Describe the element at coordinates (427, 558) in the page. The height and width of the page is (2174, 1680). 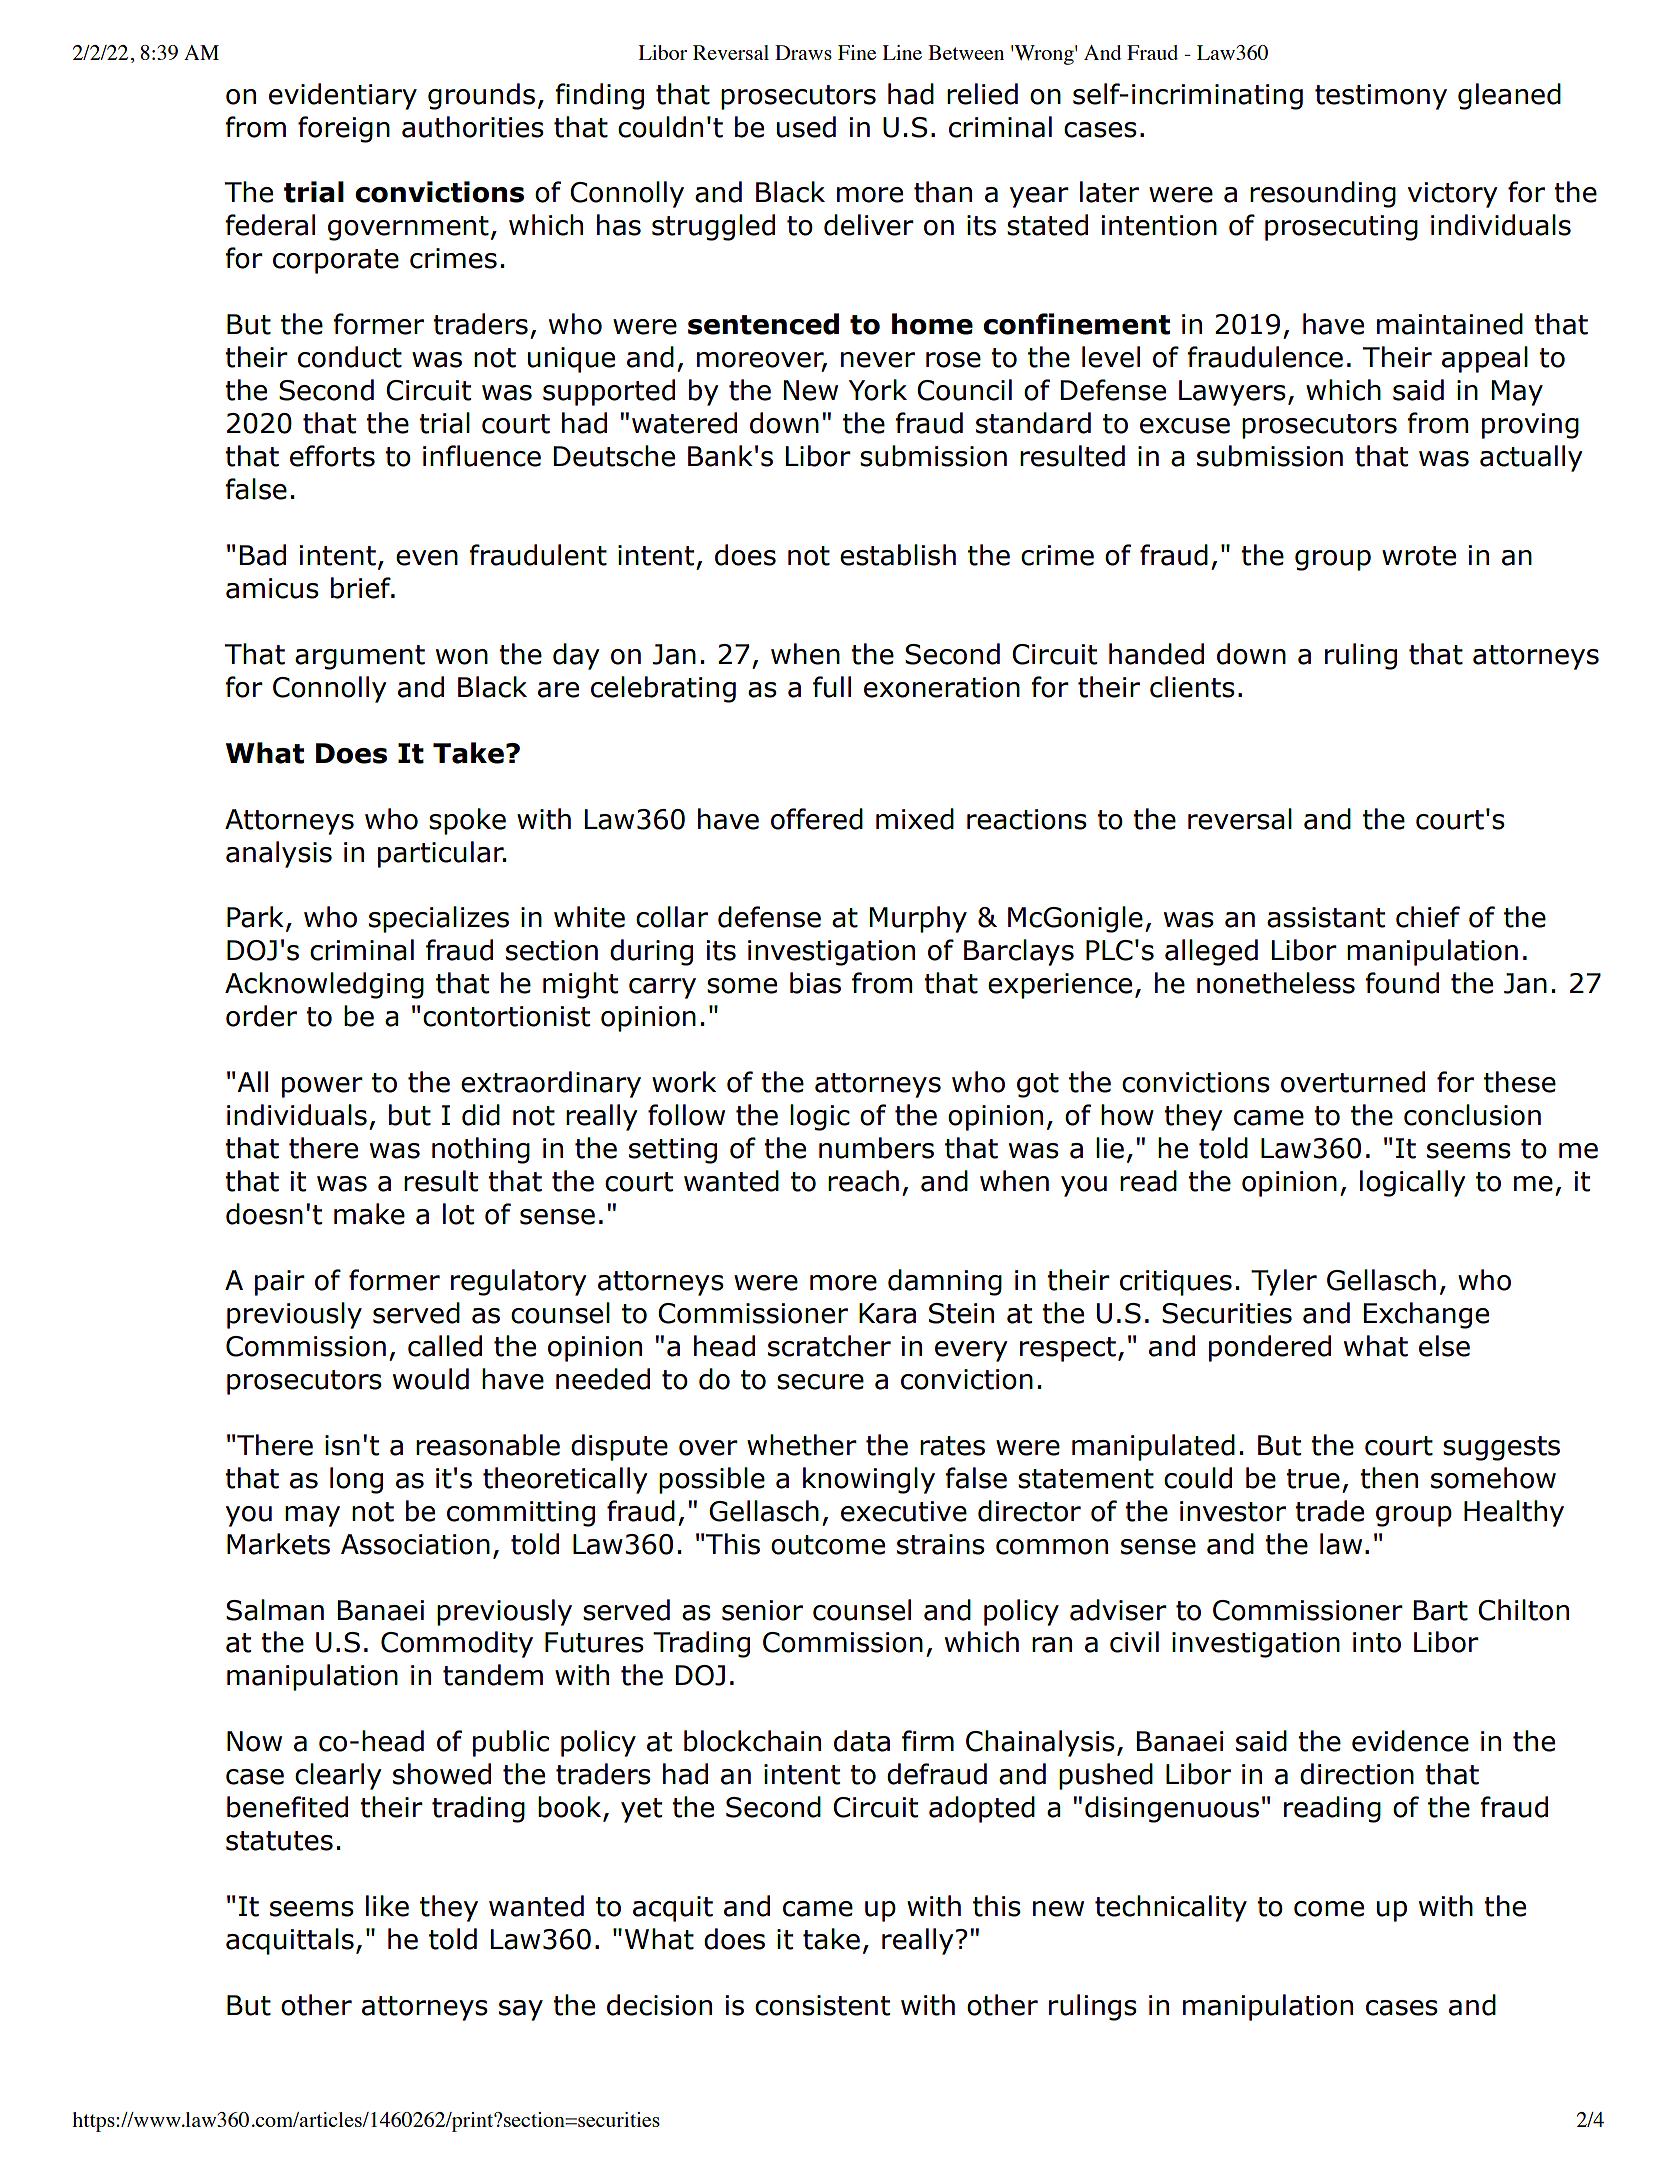
I see `even` at that location.
